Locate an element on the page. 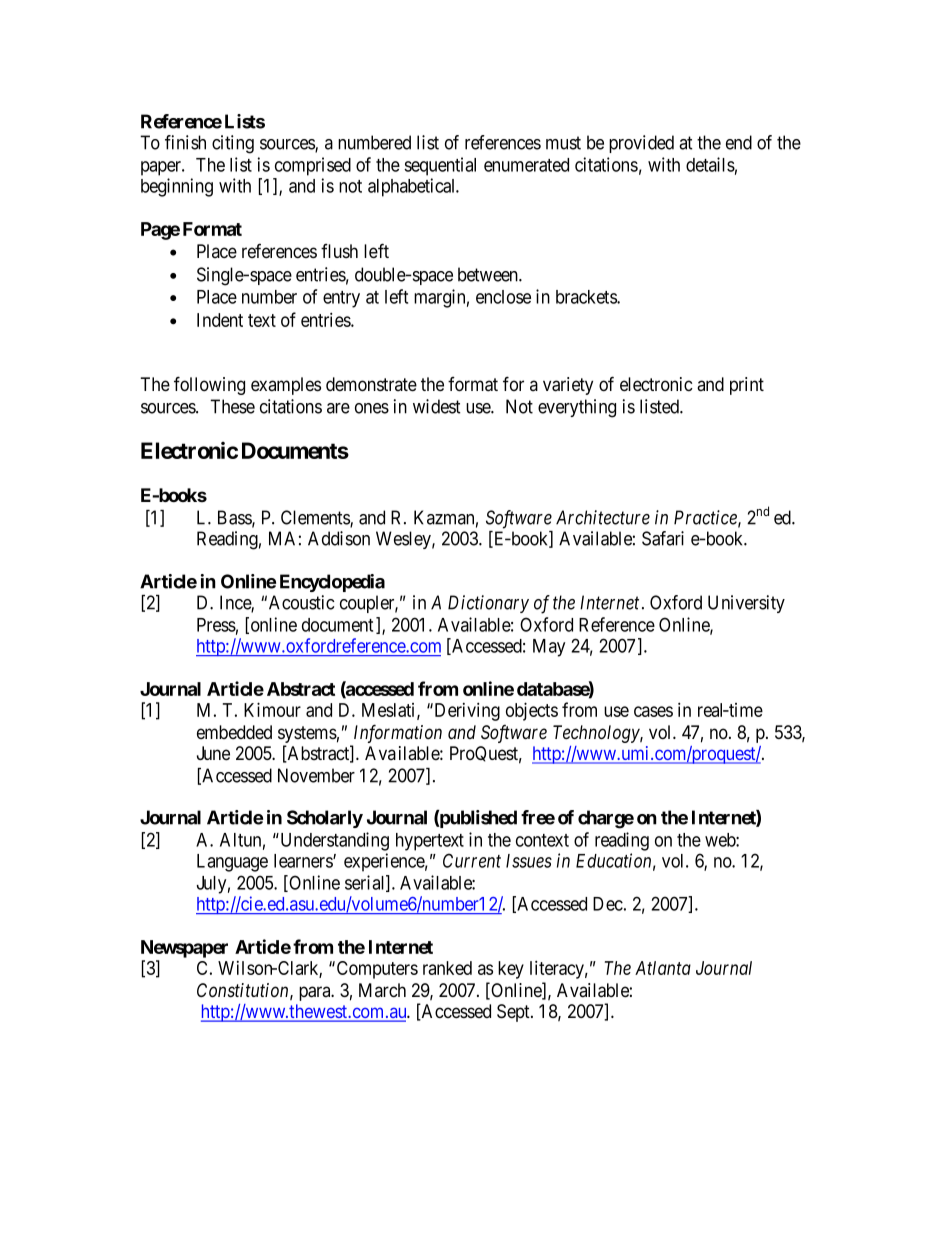  March is located at coordinates (382, 990).
